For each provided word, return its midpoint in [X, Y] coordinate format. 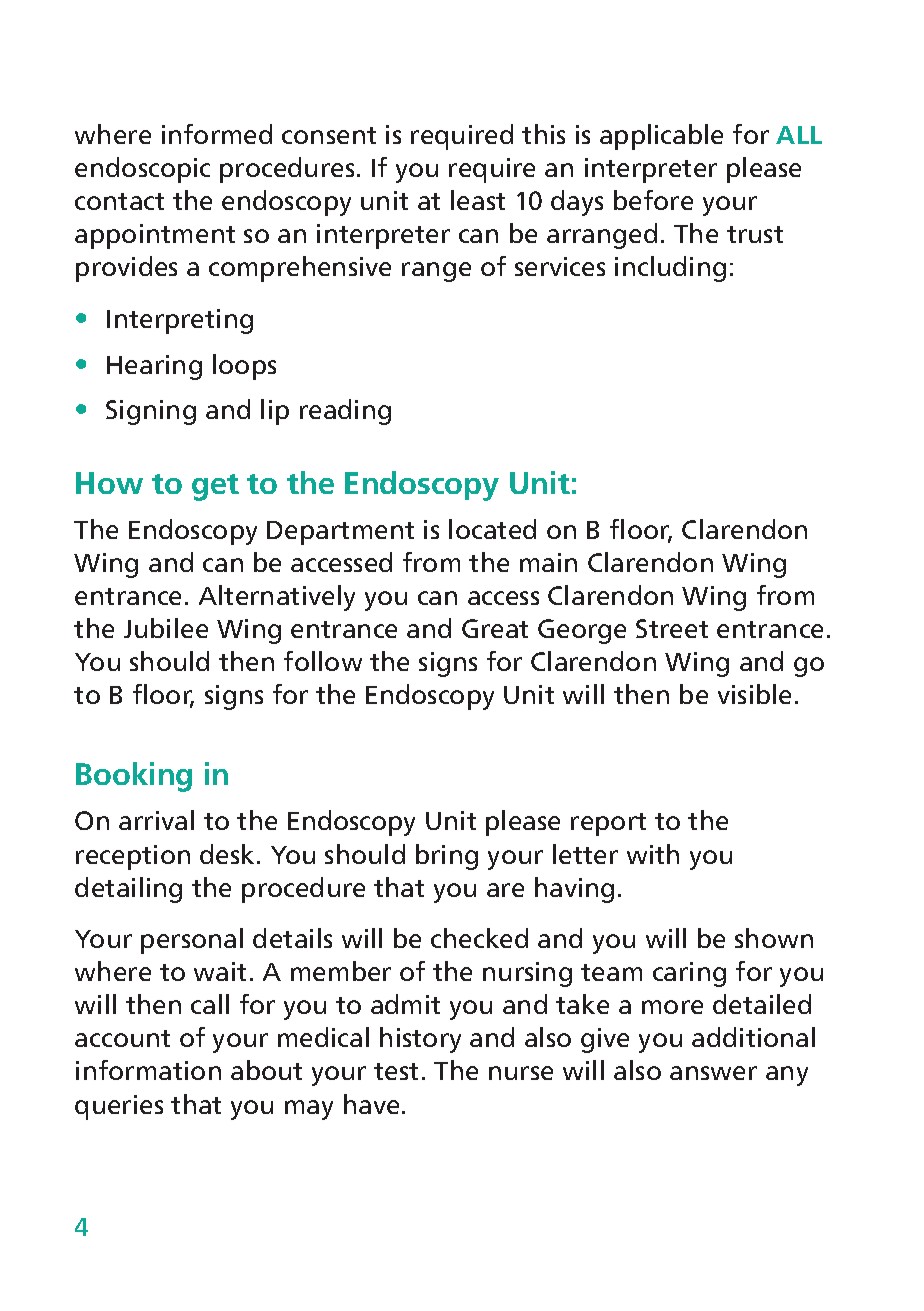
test [396, 1071]
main [548, 562]
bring [447, 857]
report [608, 824]
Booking [134, 777]
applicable [661, 137]
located [492, 529]
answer [713, 1073]
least [478, 200]
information [148, 1070]
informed [217, 134]
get [215, 487]
